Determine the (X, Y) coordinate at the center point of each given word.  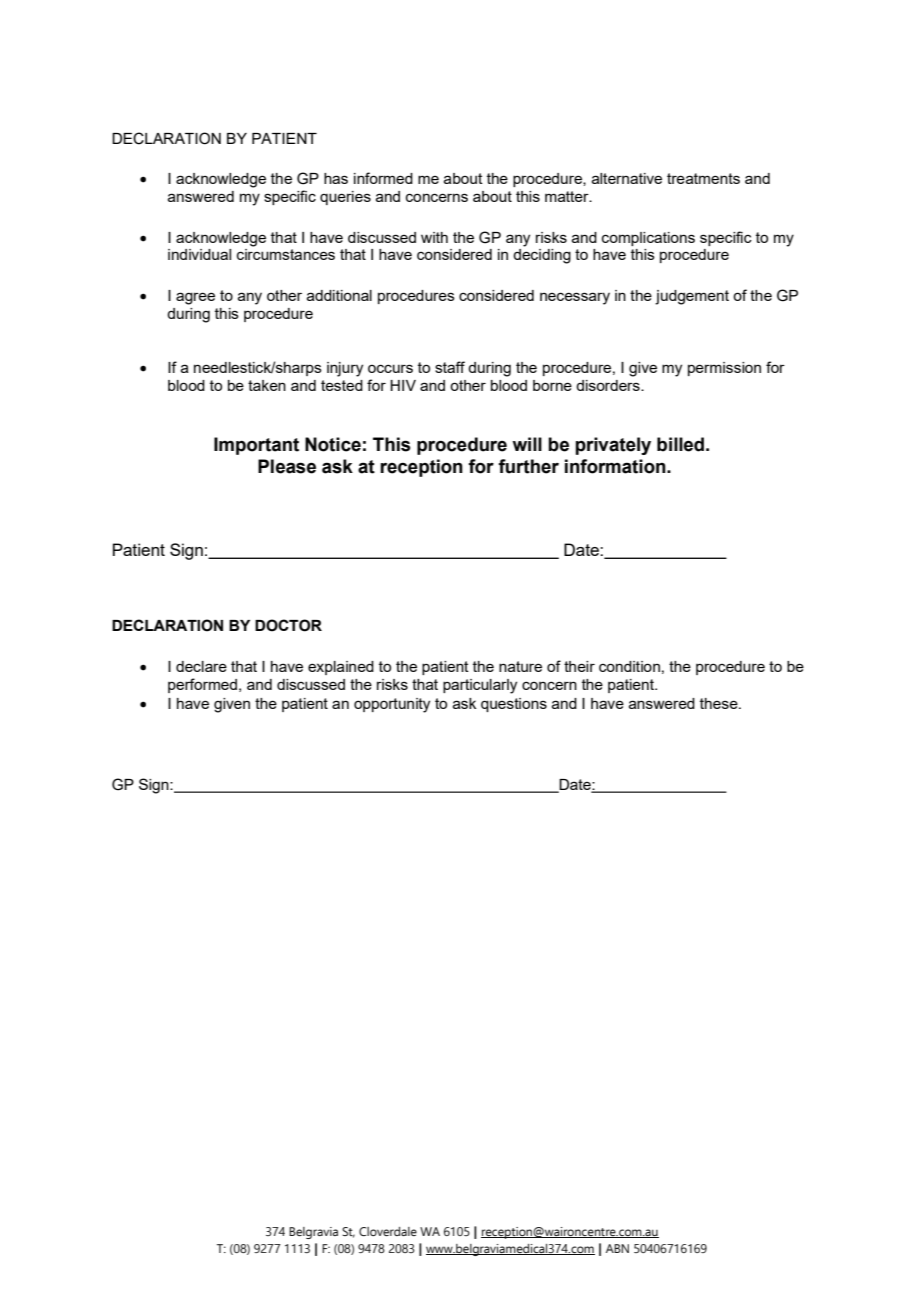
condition (629, 666)
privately (613, 446)
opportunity (392, 705)
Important (256, 446)
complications (648, 239)
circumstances (286, 254)
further (528, 466)
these (720, 703)
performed (202, 685)
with (434, 237)
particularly (480, 686)
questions (514, 705)
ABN (617, 1248)
